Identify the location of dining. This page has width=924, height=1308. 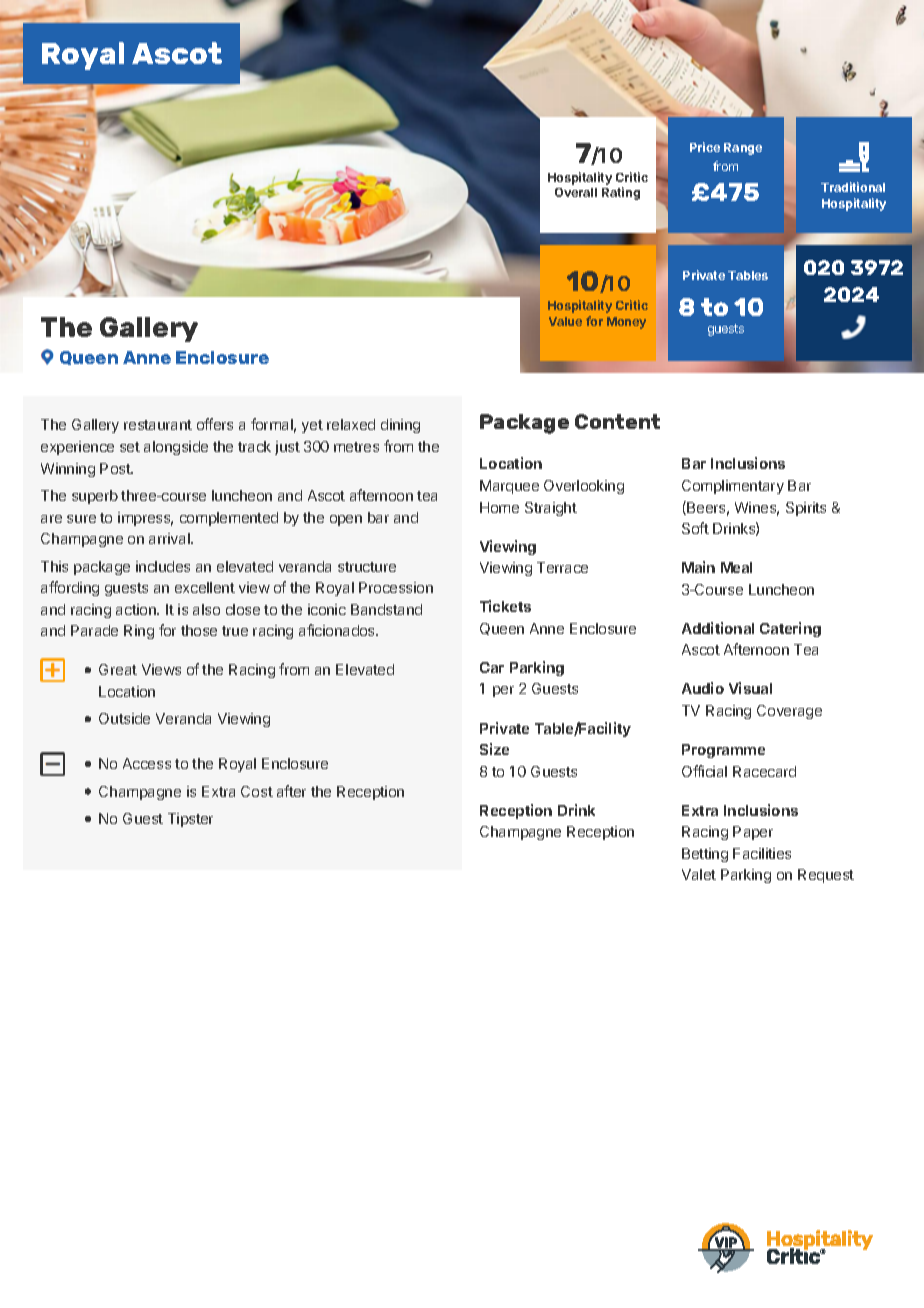
(400, 426).
